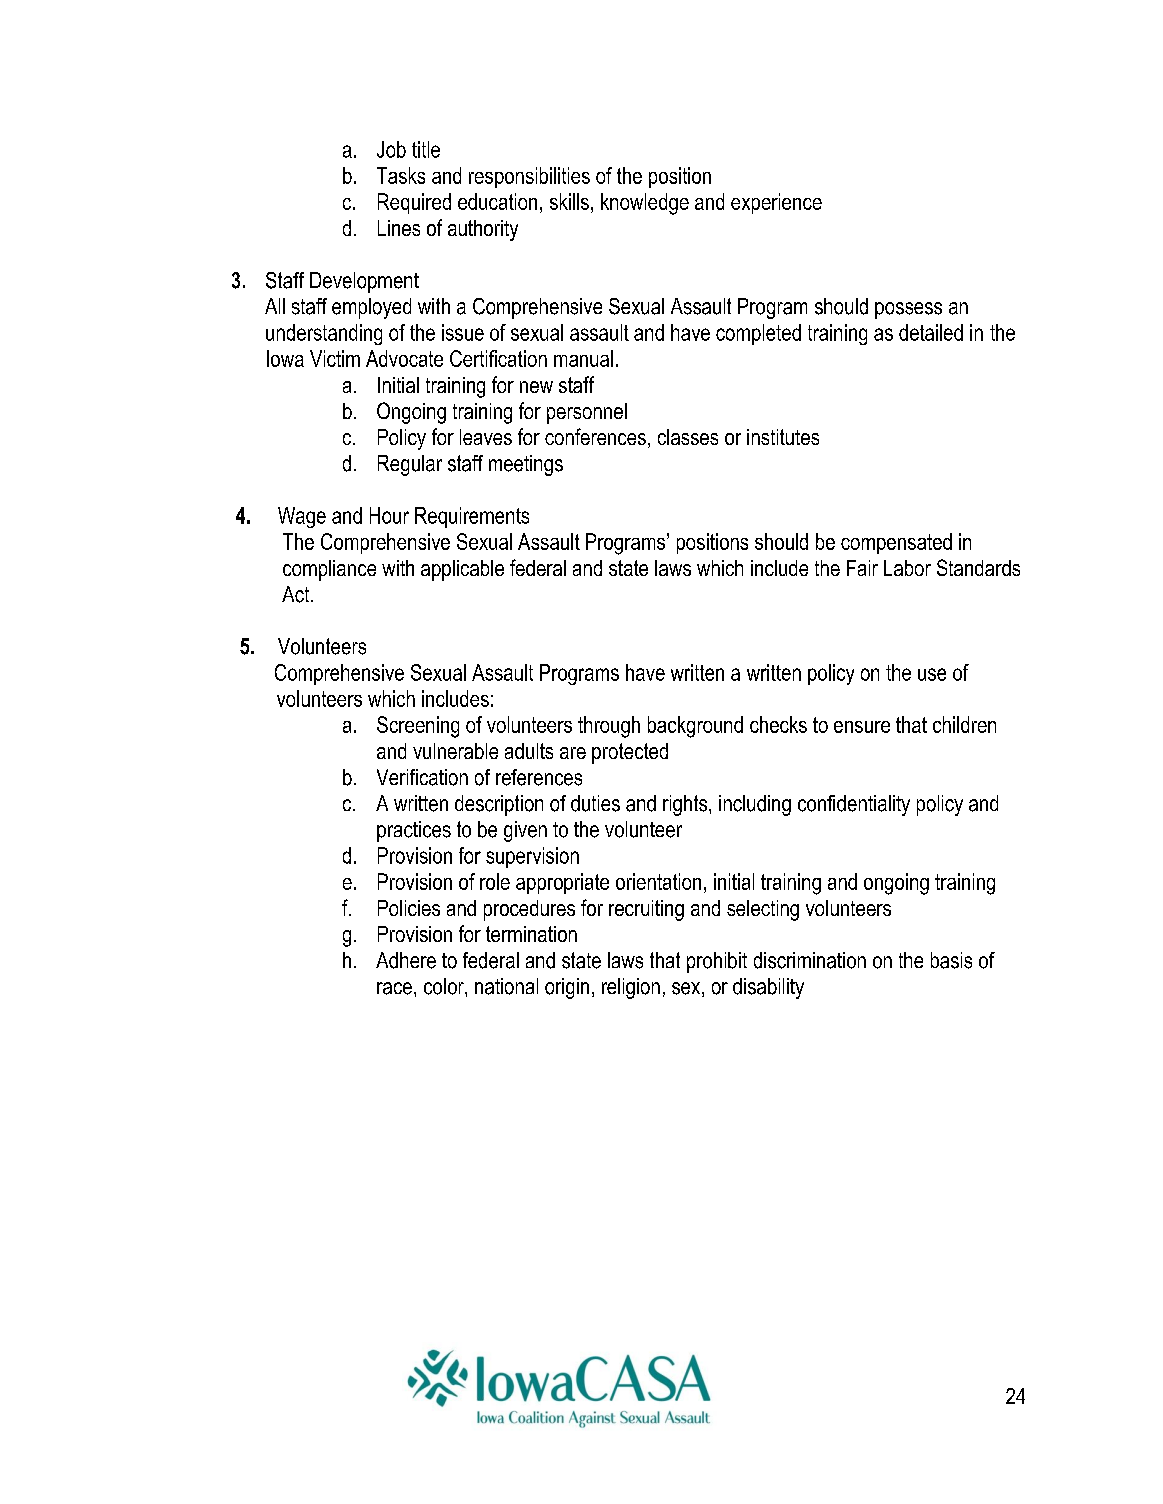  I want to click on Tasks, so click(401, 175).
